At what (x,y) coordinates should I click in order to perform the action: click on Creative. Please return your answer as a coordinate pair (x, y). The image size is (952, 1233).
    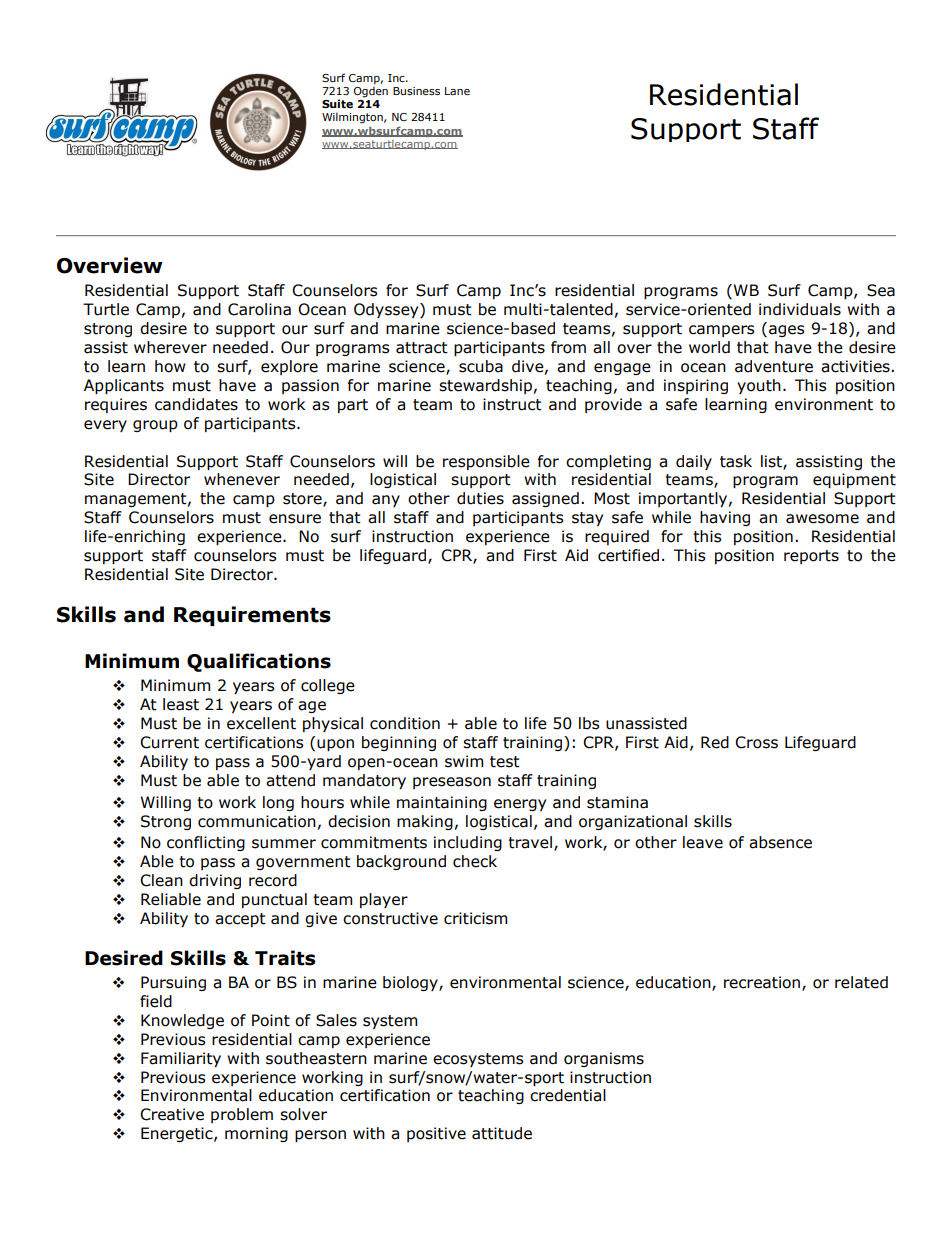
    Looking at the image, I should click on (172, 1114).
